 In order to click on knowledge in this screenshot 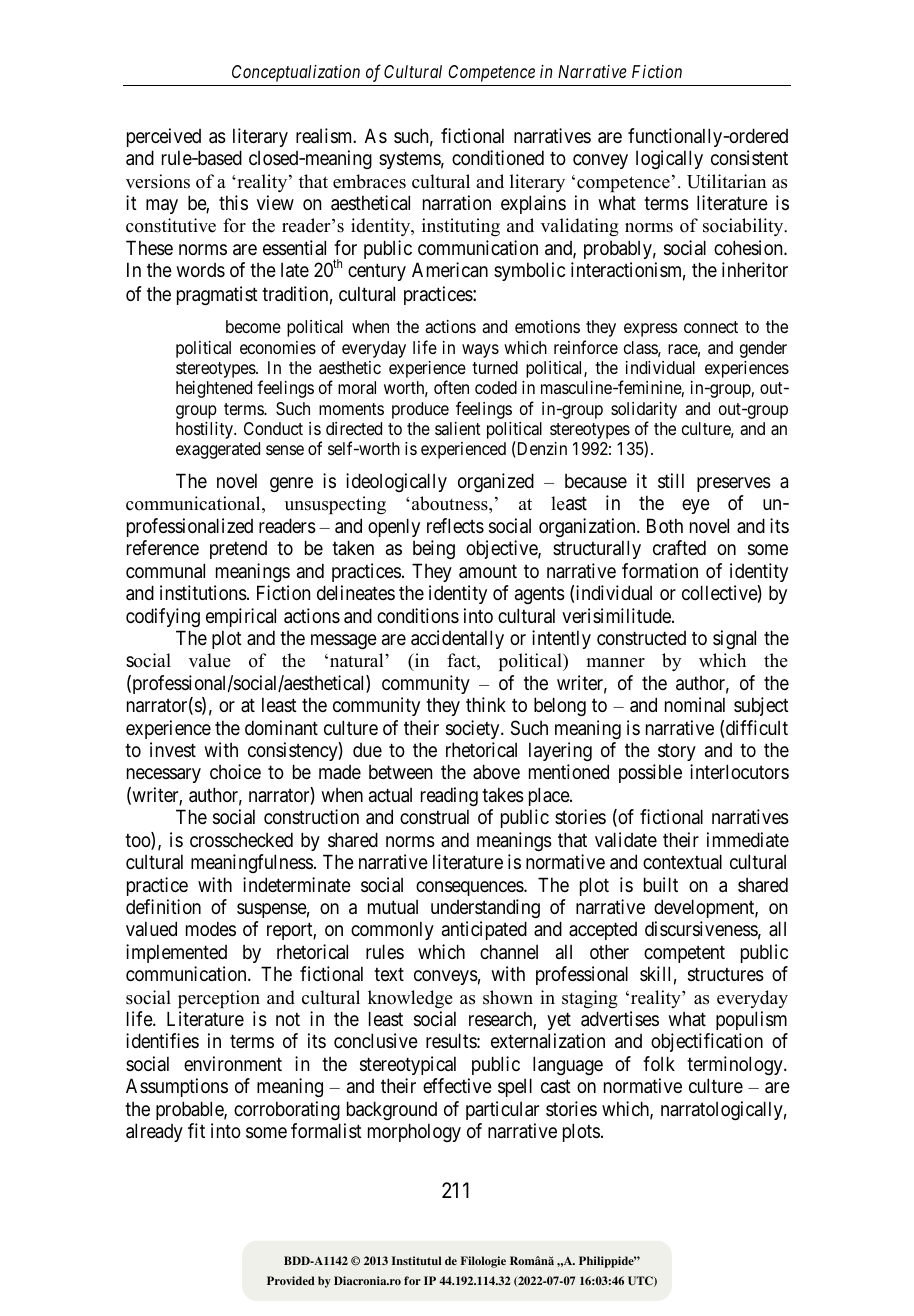, I will do `click(410, 999)`.
